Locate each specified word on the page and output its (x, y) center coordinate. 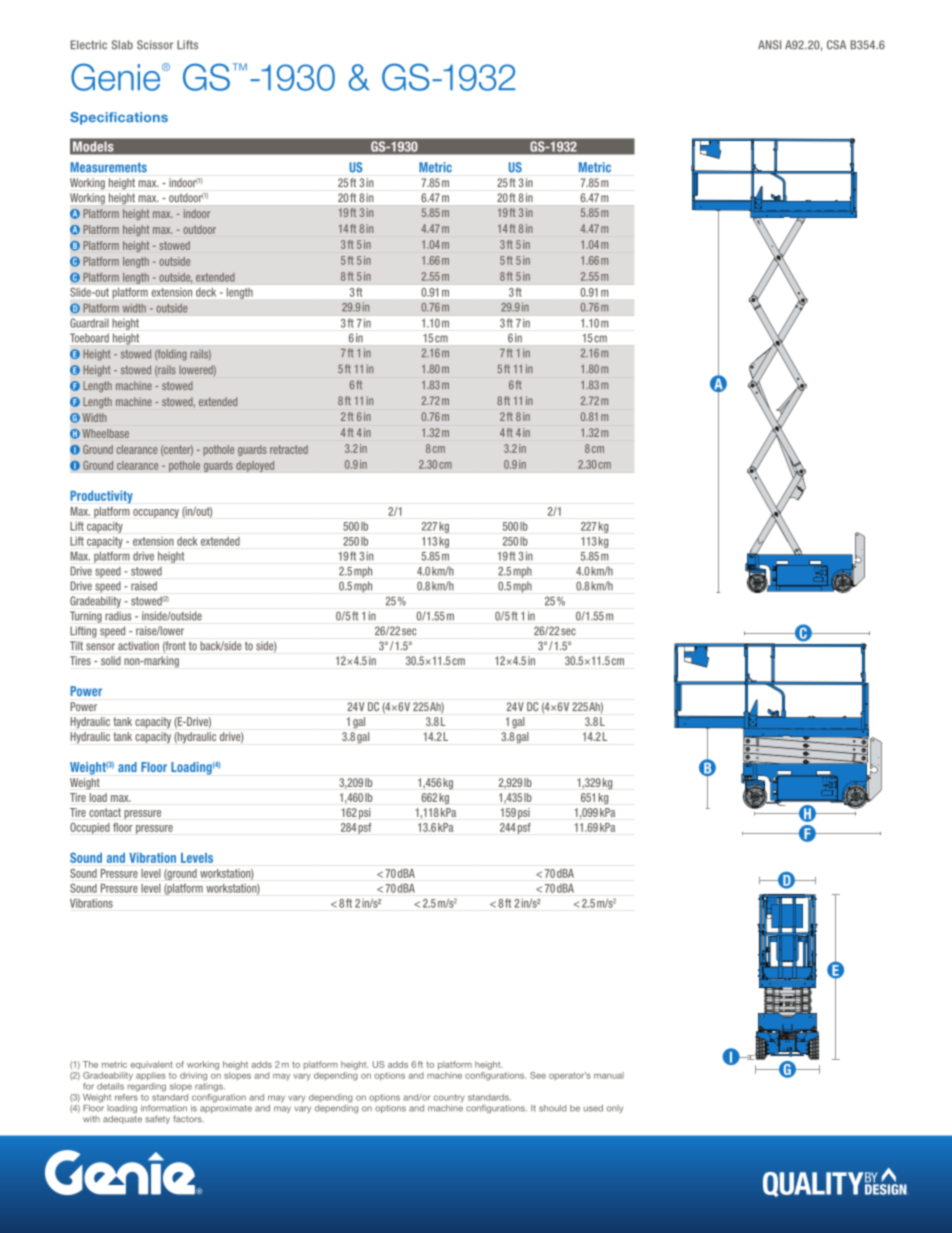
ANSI (769, 45)
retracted (289, 449)
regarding (147, 1086)
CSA (836, 45)
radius (118, 615)
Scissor (155, 45)
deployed (255, 466)
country (449, 1098)
